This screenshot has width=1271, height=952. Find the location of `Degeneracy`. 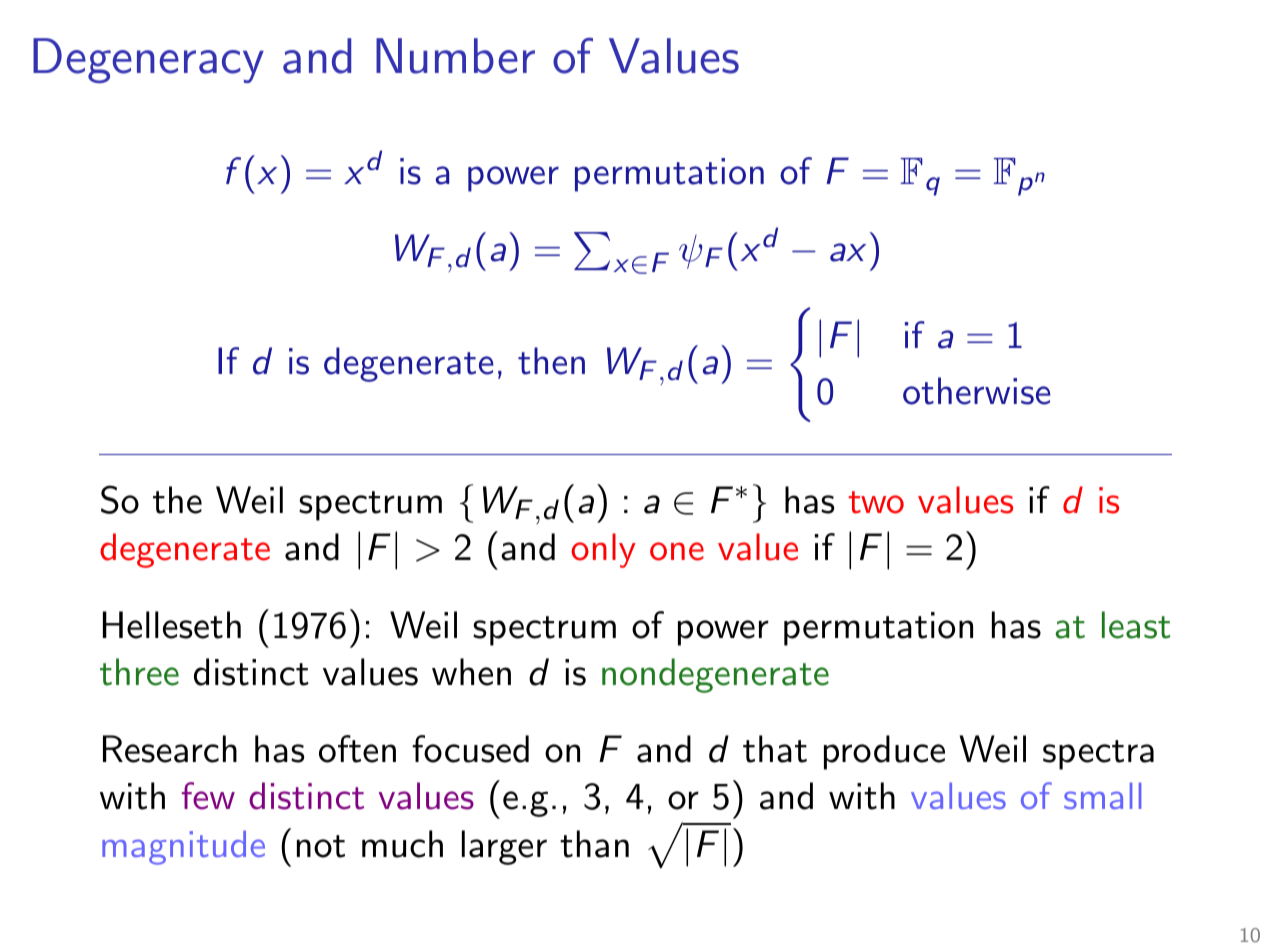

Degeneracy is located at coordinates (148, 60).
